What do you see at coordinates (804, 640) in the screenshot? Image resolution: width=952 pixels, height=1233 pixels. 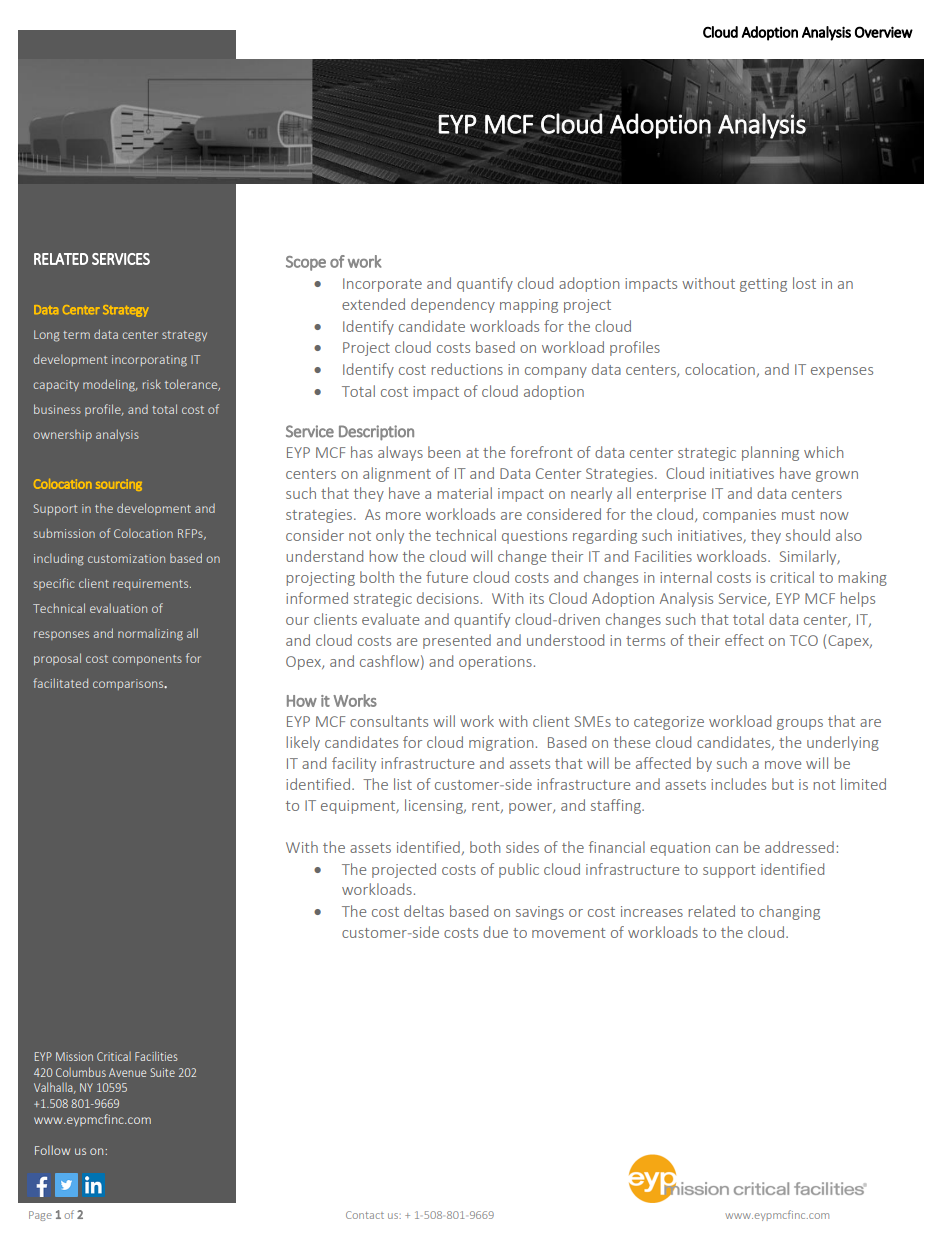 I see `TCO` at bounding box center [804, 640].
